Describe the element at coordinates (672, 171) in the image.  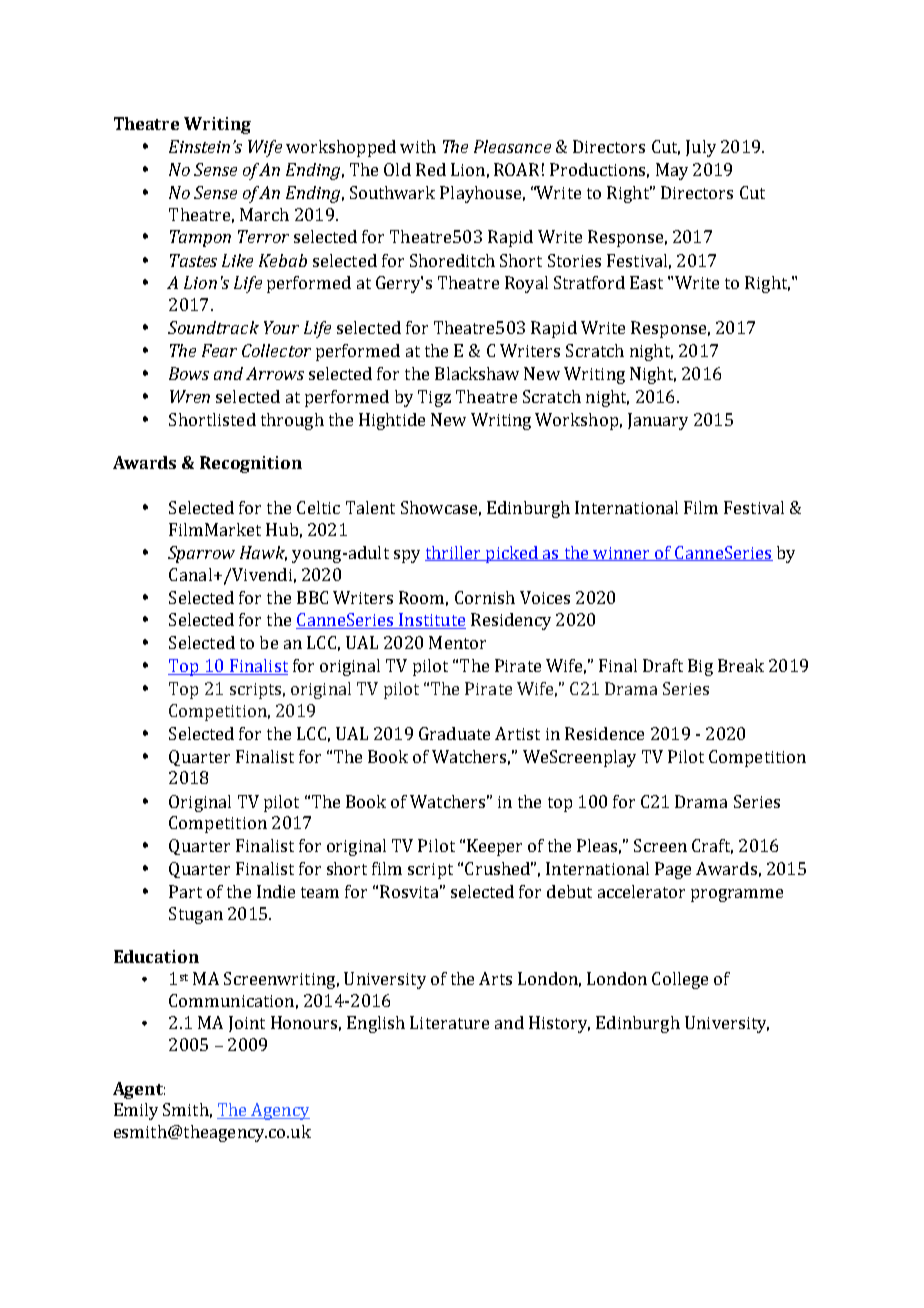
I see `May` at that location.
